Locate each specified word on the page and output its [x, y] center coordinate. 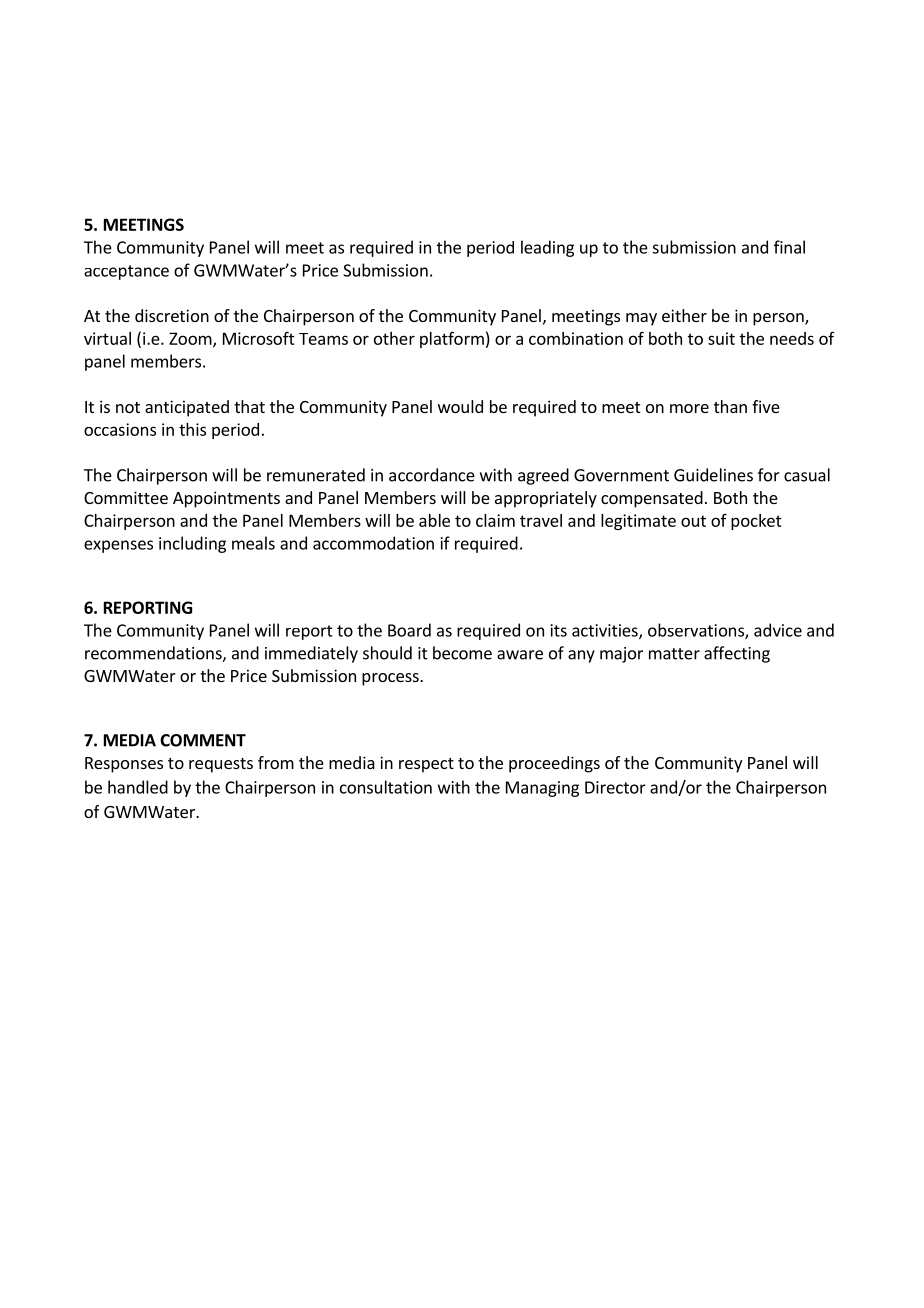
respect [426, 765]
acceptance [126, 272]
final [789, 247]
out [693, 521]
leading [547, 248]
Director [615, 787]
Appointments [226, 499]
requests [221, 765]
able [434, 520]
